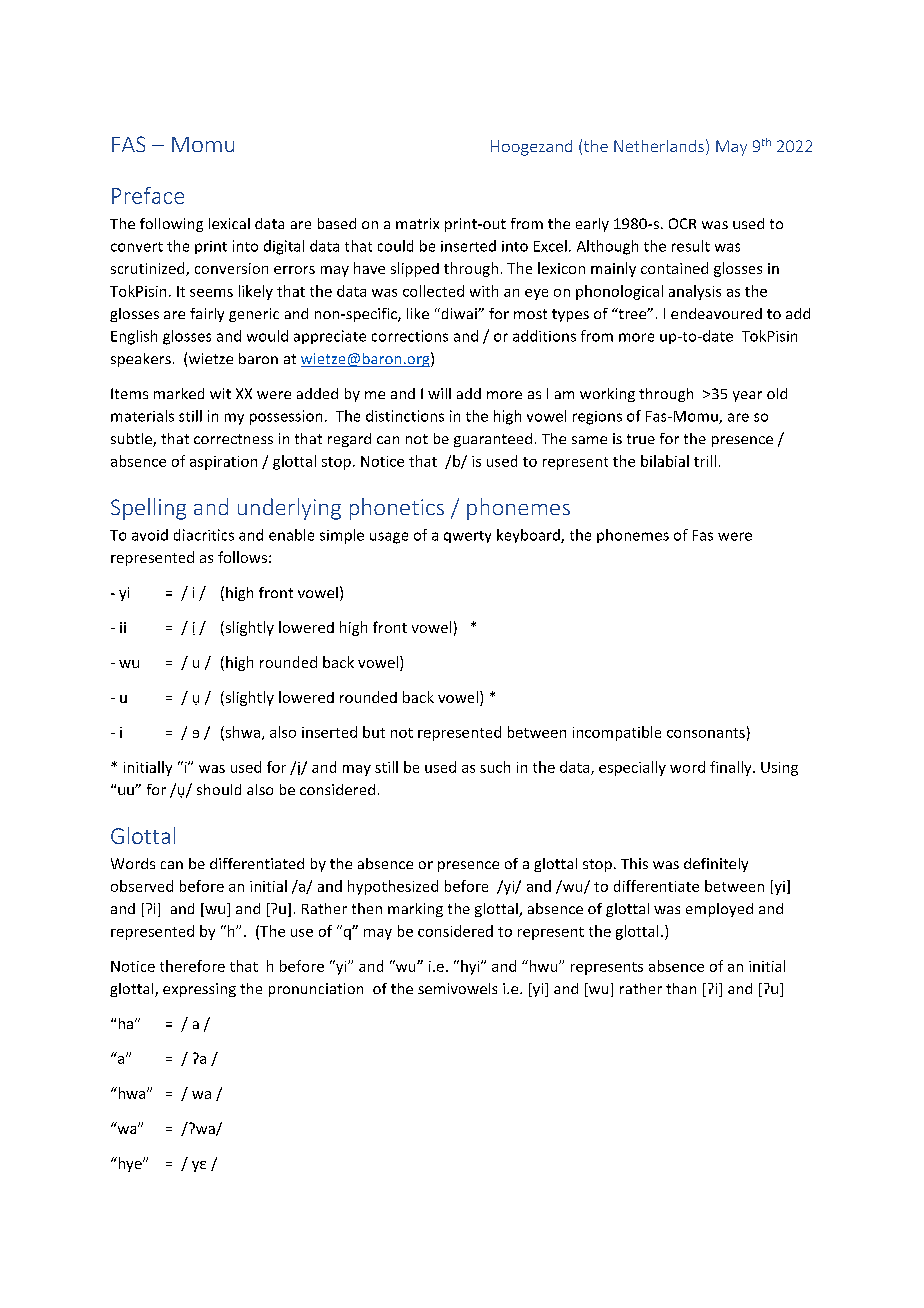 This page has height=1308, width=924. I want to click on such, so click(495, 767).
